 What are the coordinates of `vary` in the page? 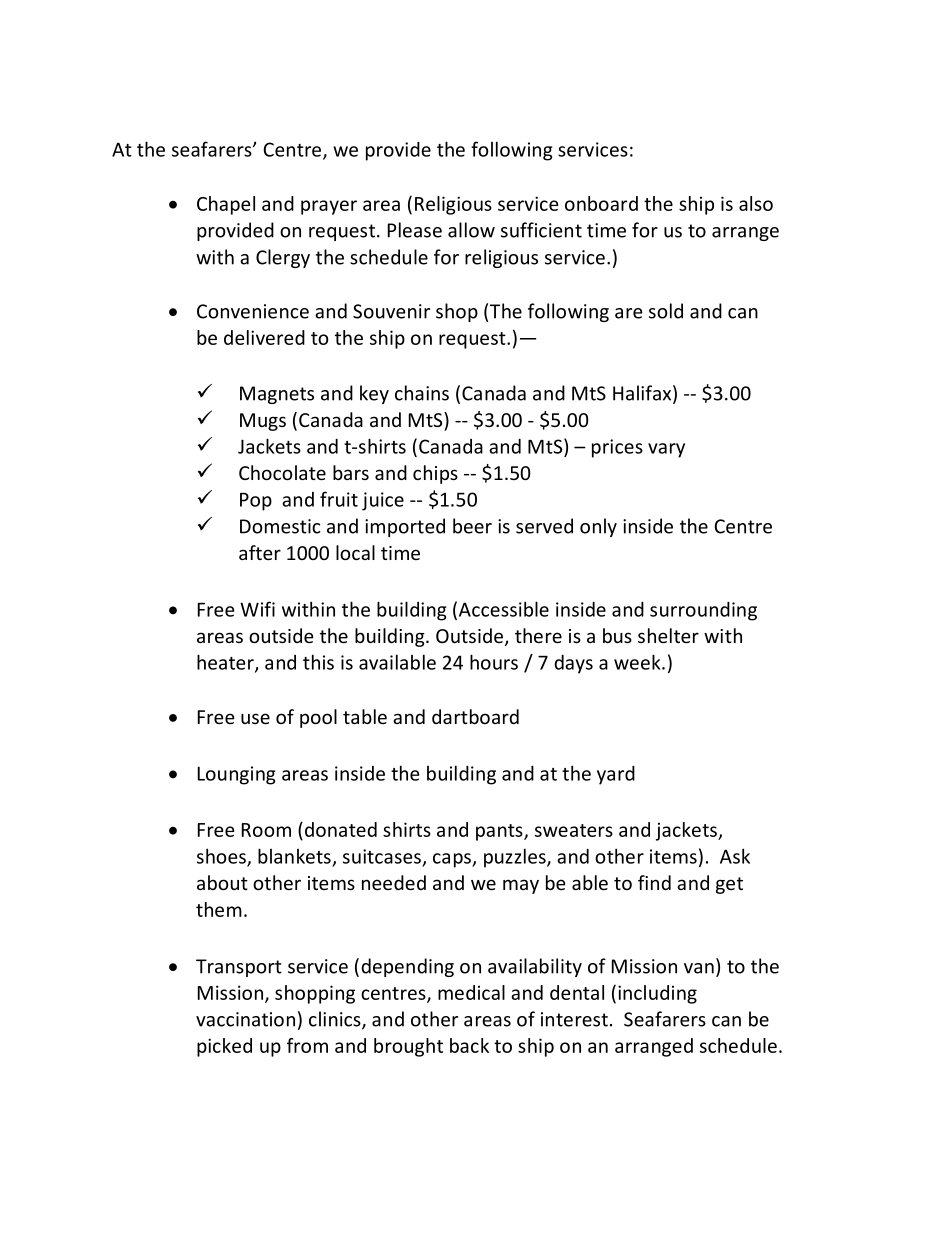 It's located at (666, 450).
